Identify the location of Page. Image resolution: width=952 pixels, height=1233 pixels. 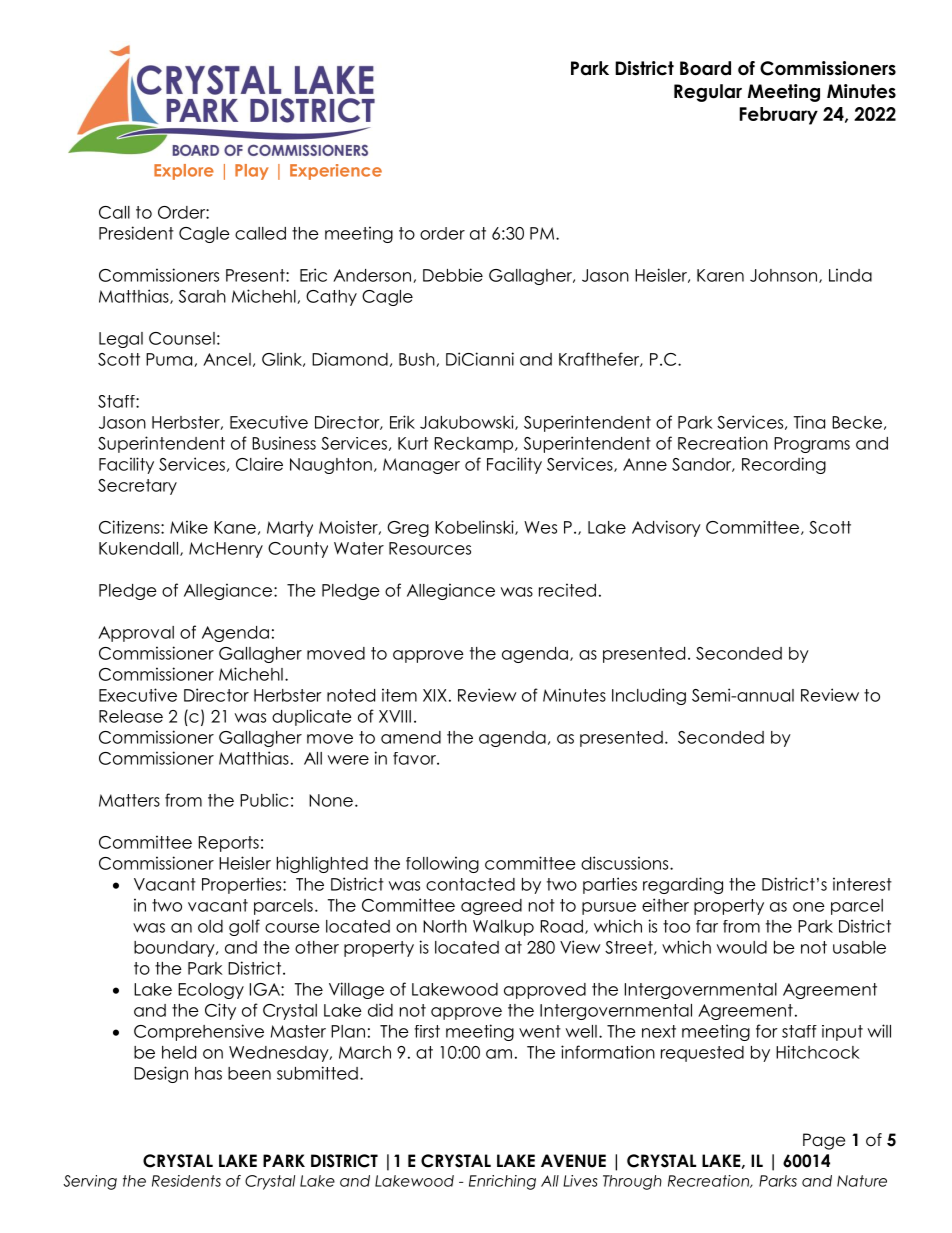
(824, 1141).
